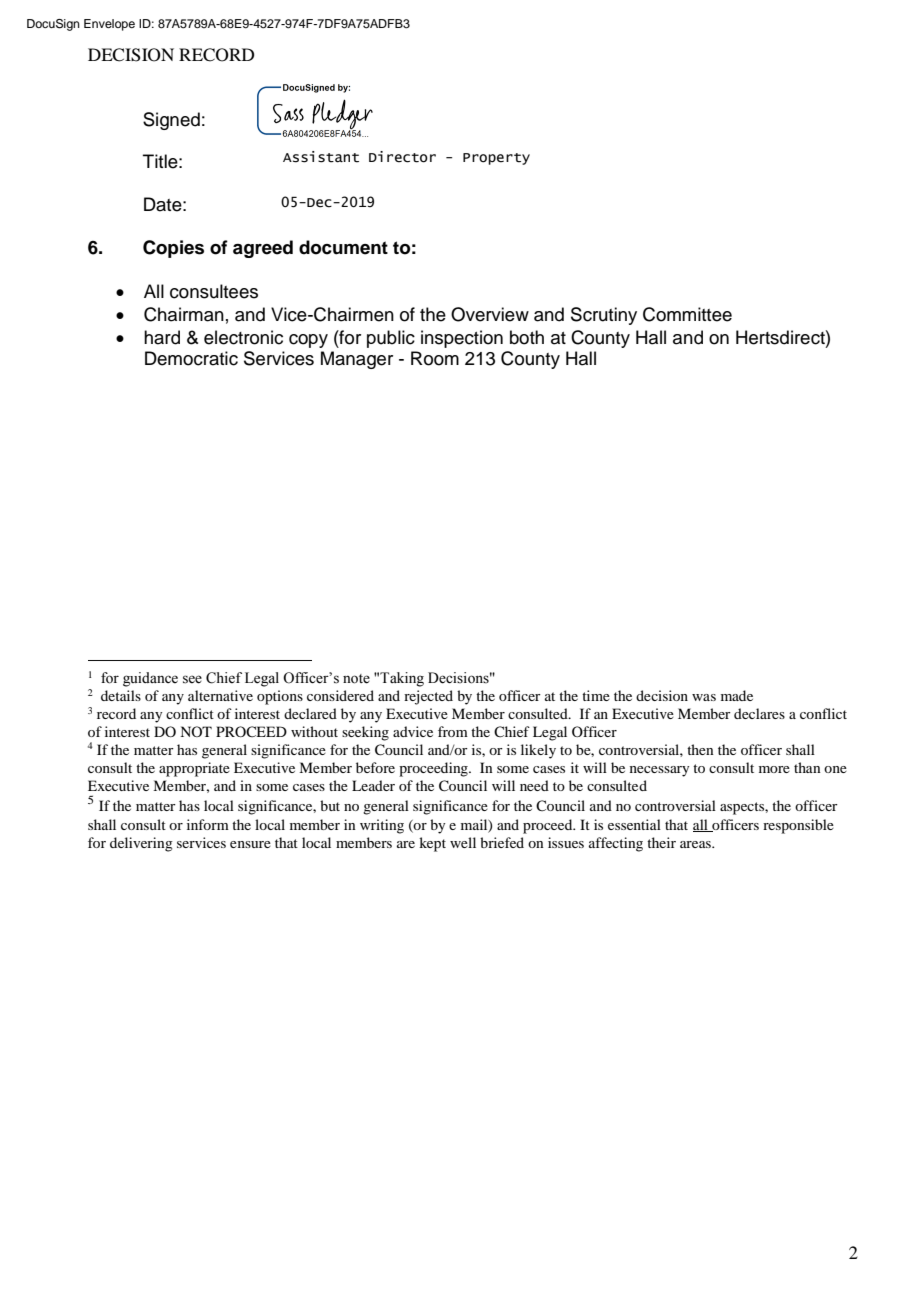 This page has height=1307, width=924. Describe the element at coordinates (173, 249) in the page. I see `Copies` at that location.
